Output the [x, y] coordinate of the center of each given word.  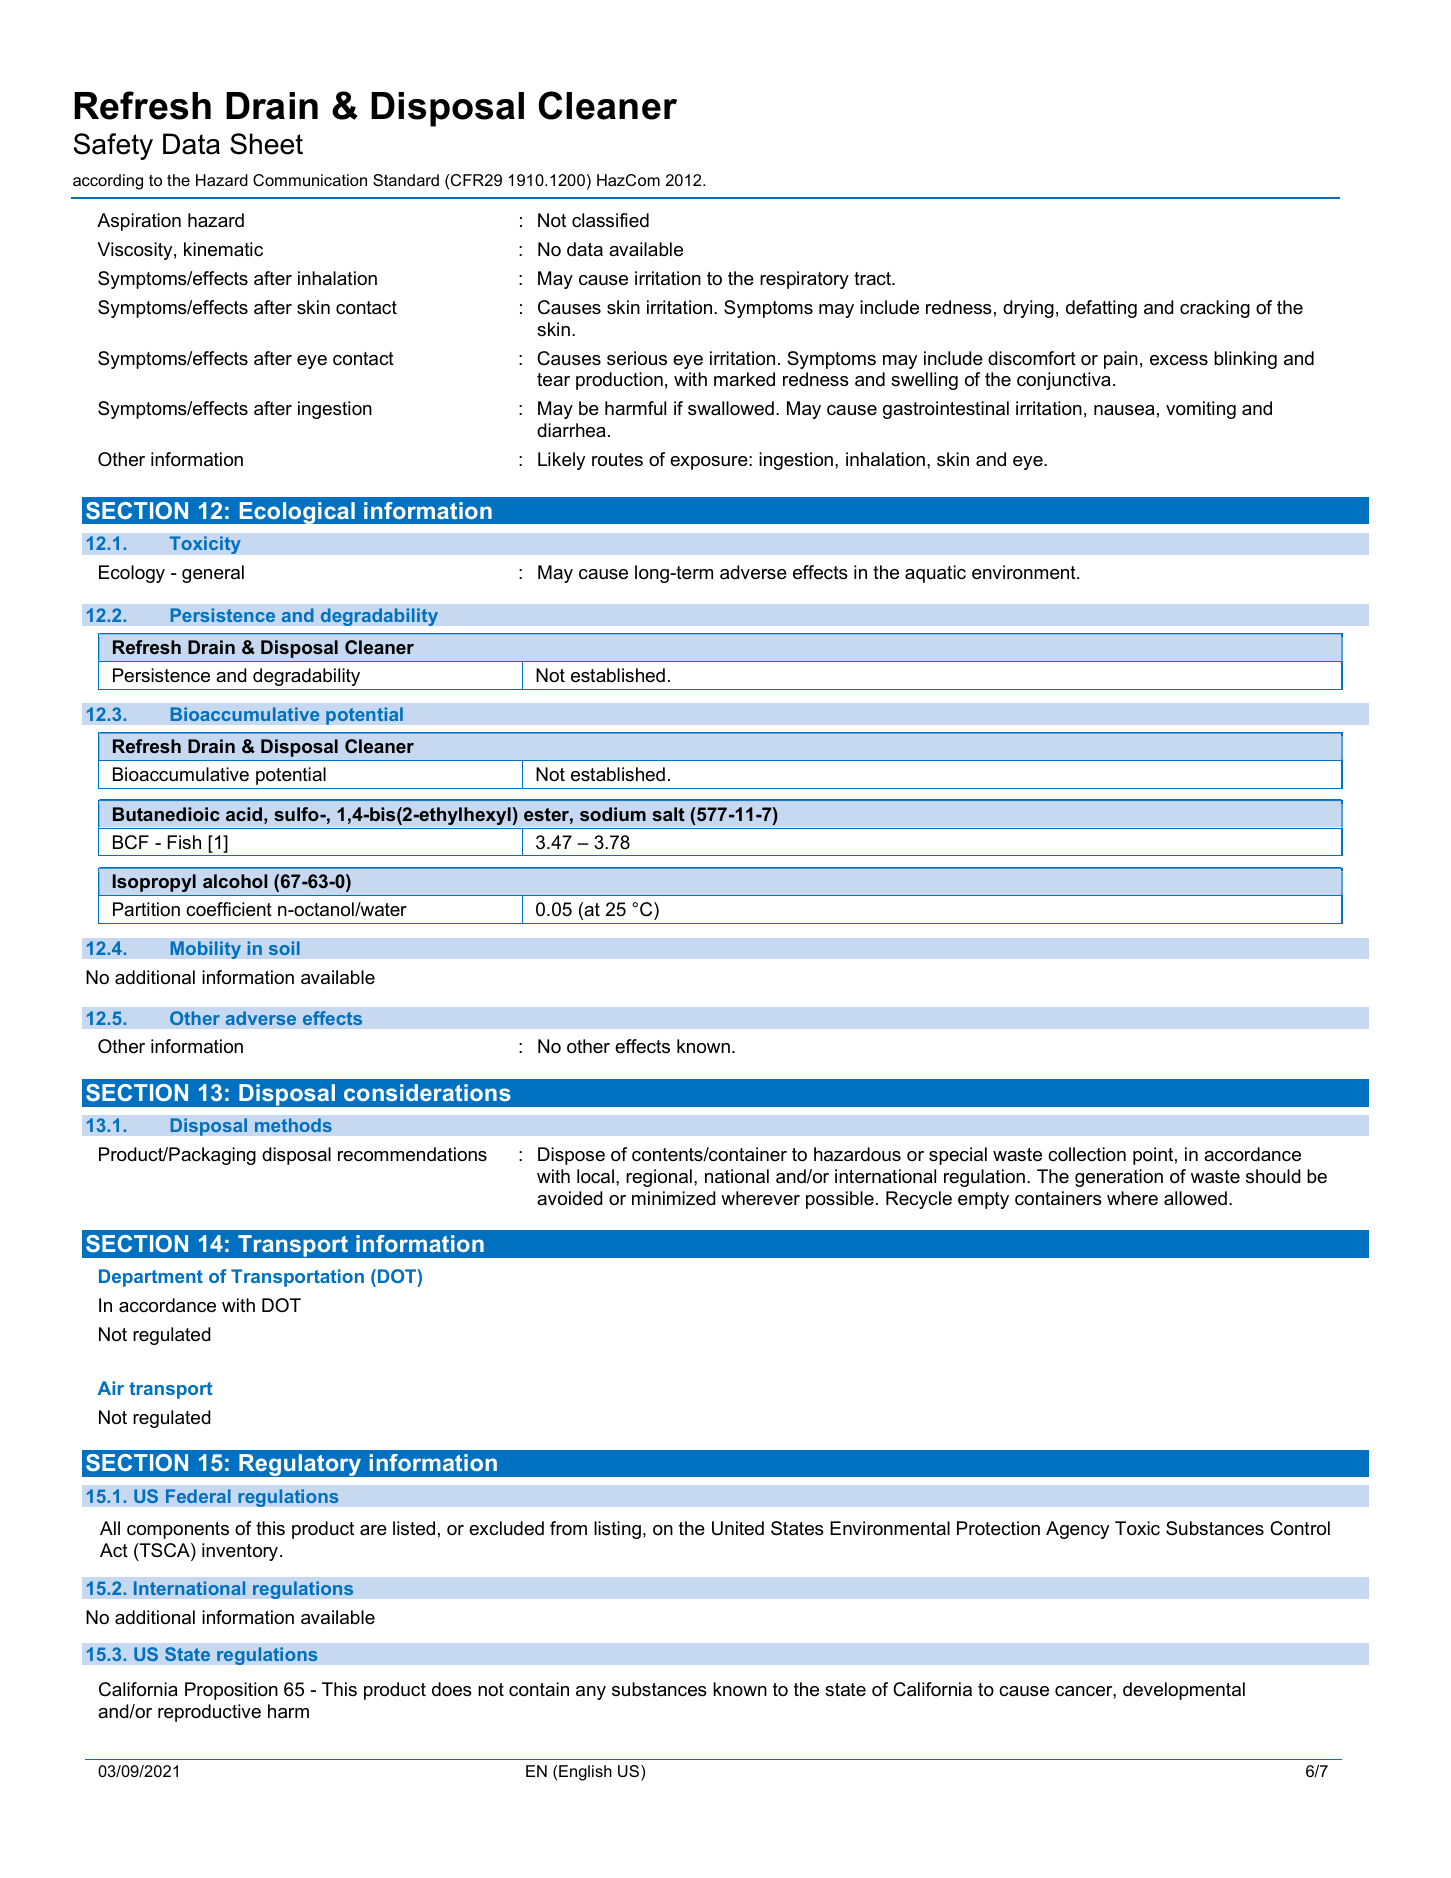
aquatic [935, 574]
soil [284, 948]
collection [1087, 1154]
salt [668, 814]
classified [610, 220]
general [213, 574]
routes [617, 460]
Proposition [231, 1691]
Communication [310, 180]
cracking [1215, 309]
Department [151, 1278]
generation [1119, 1178]
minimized [674, 1198]
